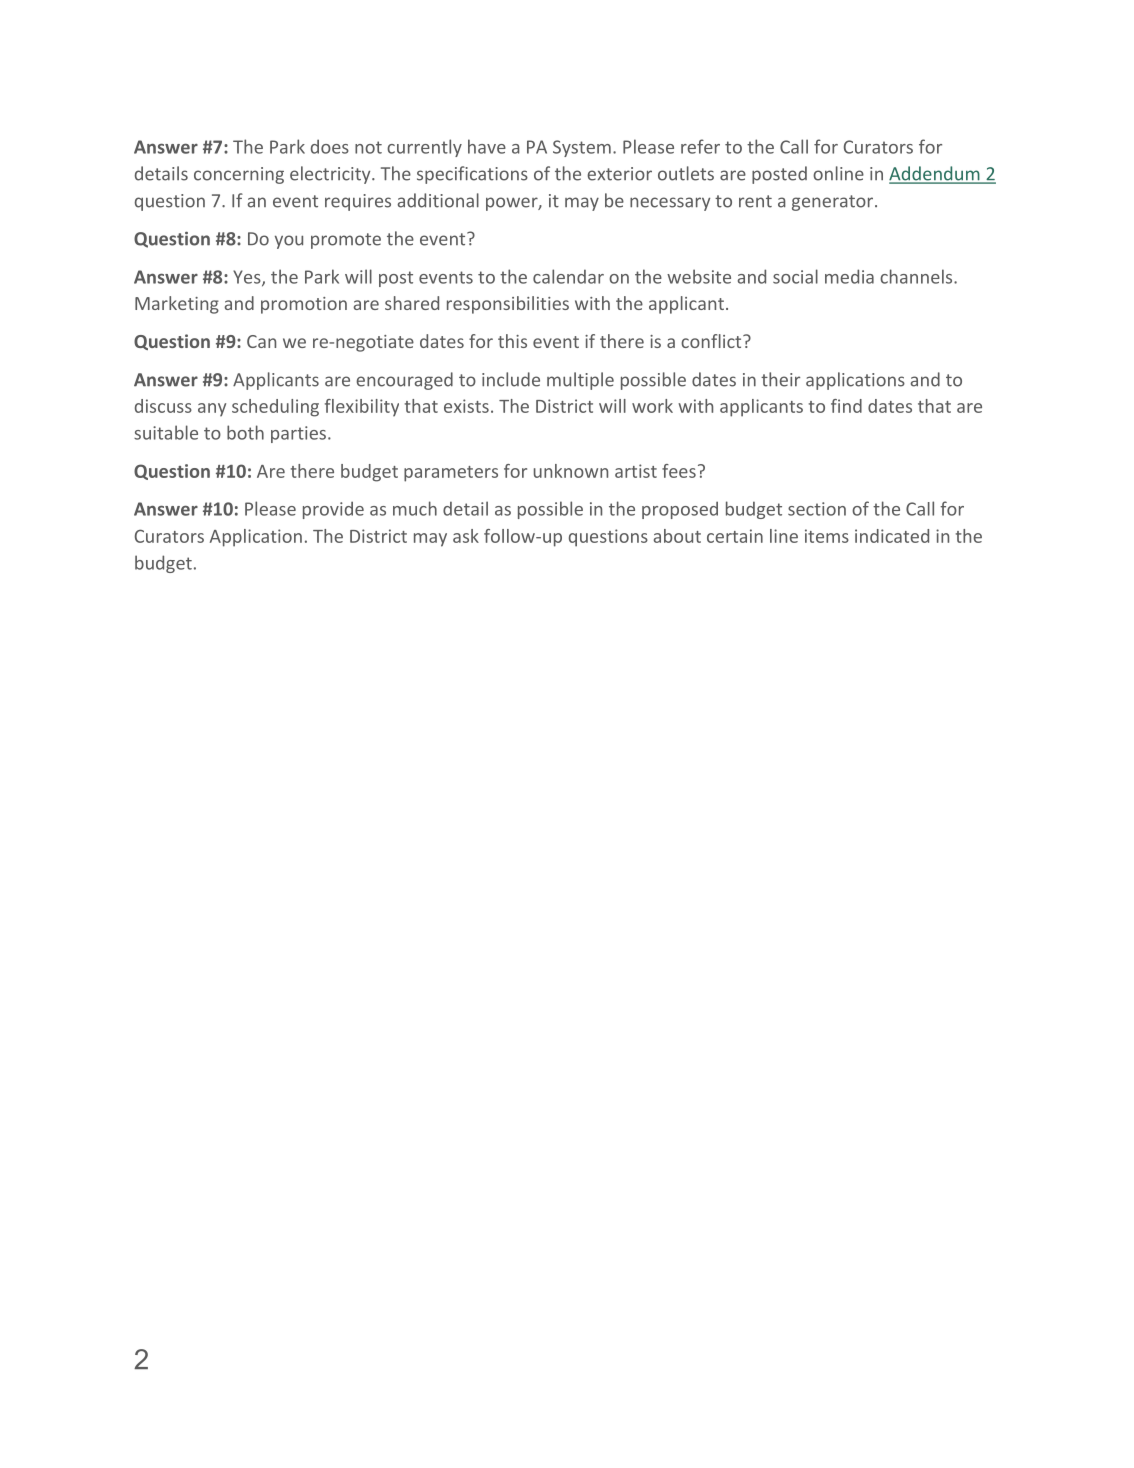  What do you see at coordinates (304, 305) in the screenshot?
I see `promotion` at bounding box center [304, 305].
